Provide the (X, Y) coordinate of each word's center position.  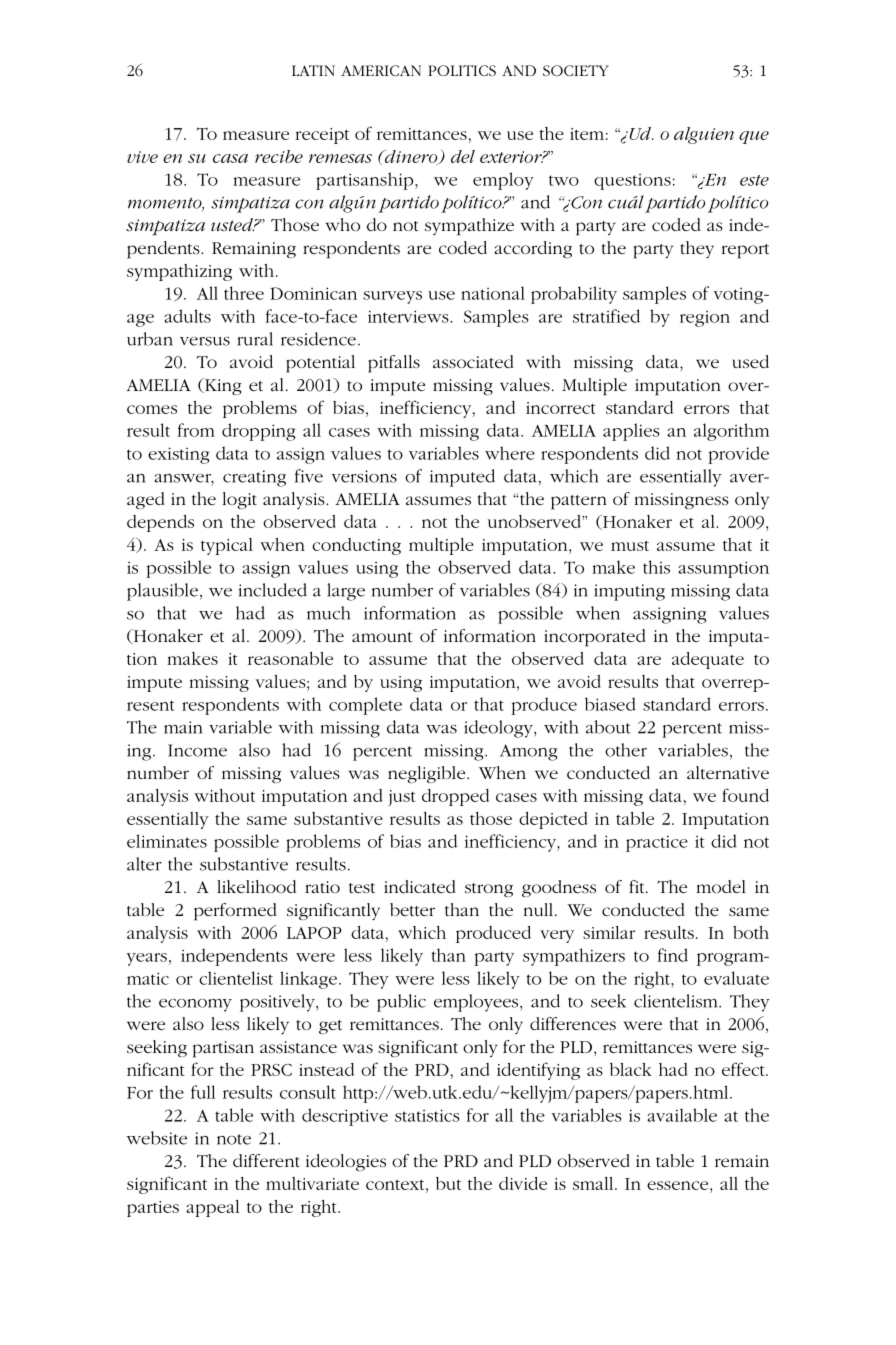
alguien (704, 135)
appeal (212, 1208)
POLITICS (462, 70)
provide (738, 455)
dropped (456, 797)
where (510, 453)
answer (184, 479)
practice (657, 843)
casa (230, 158)
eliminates (167, 841)
